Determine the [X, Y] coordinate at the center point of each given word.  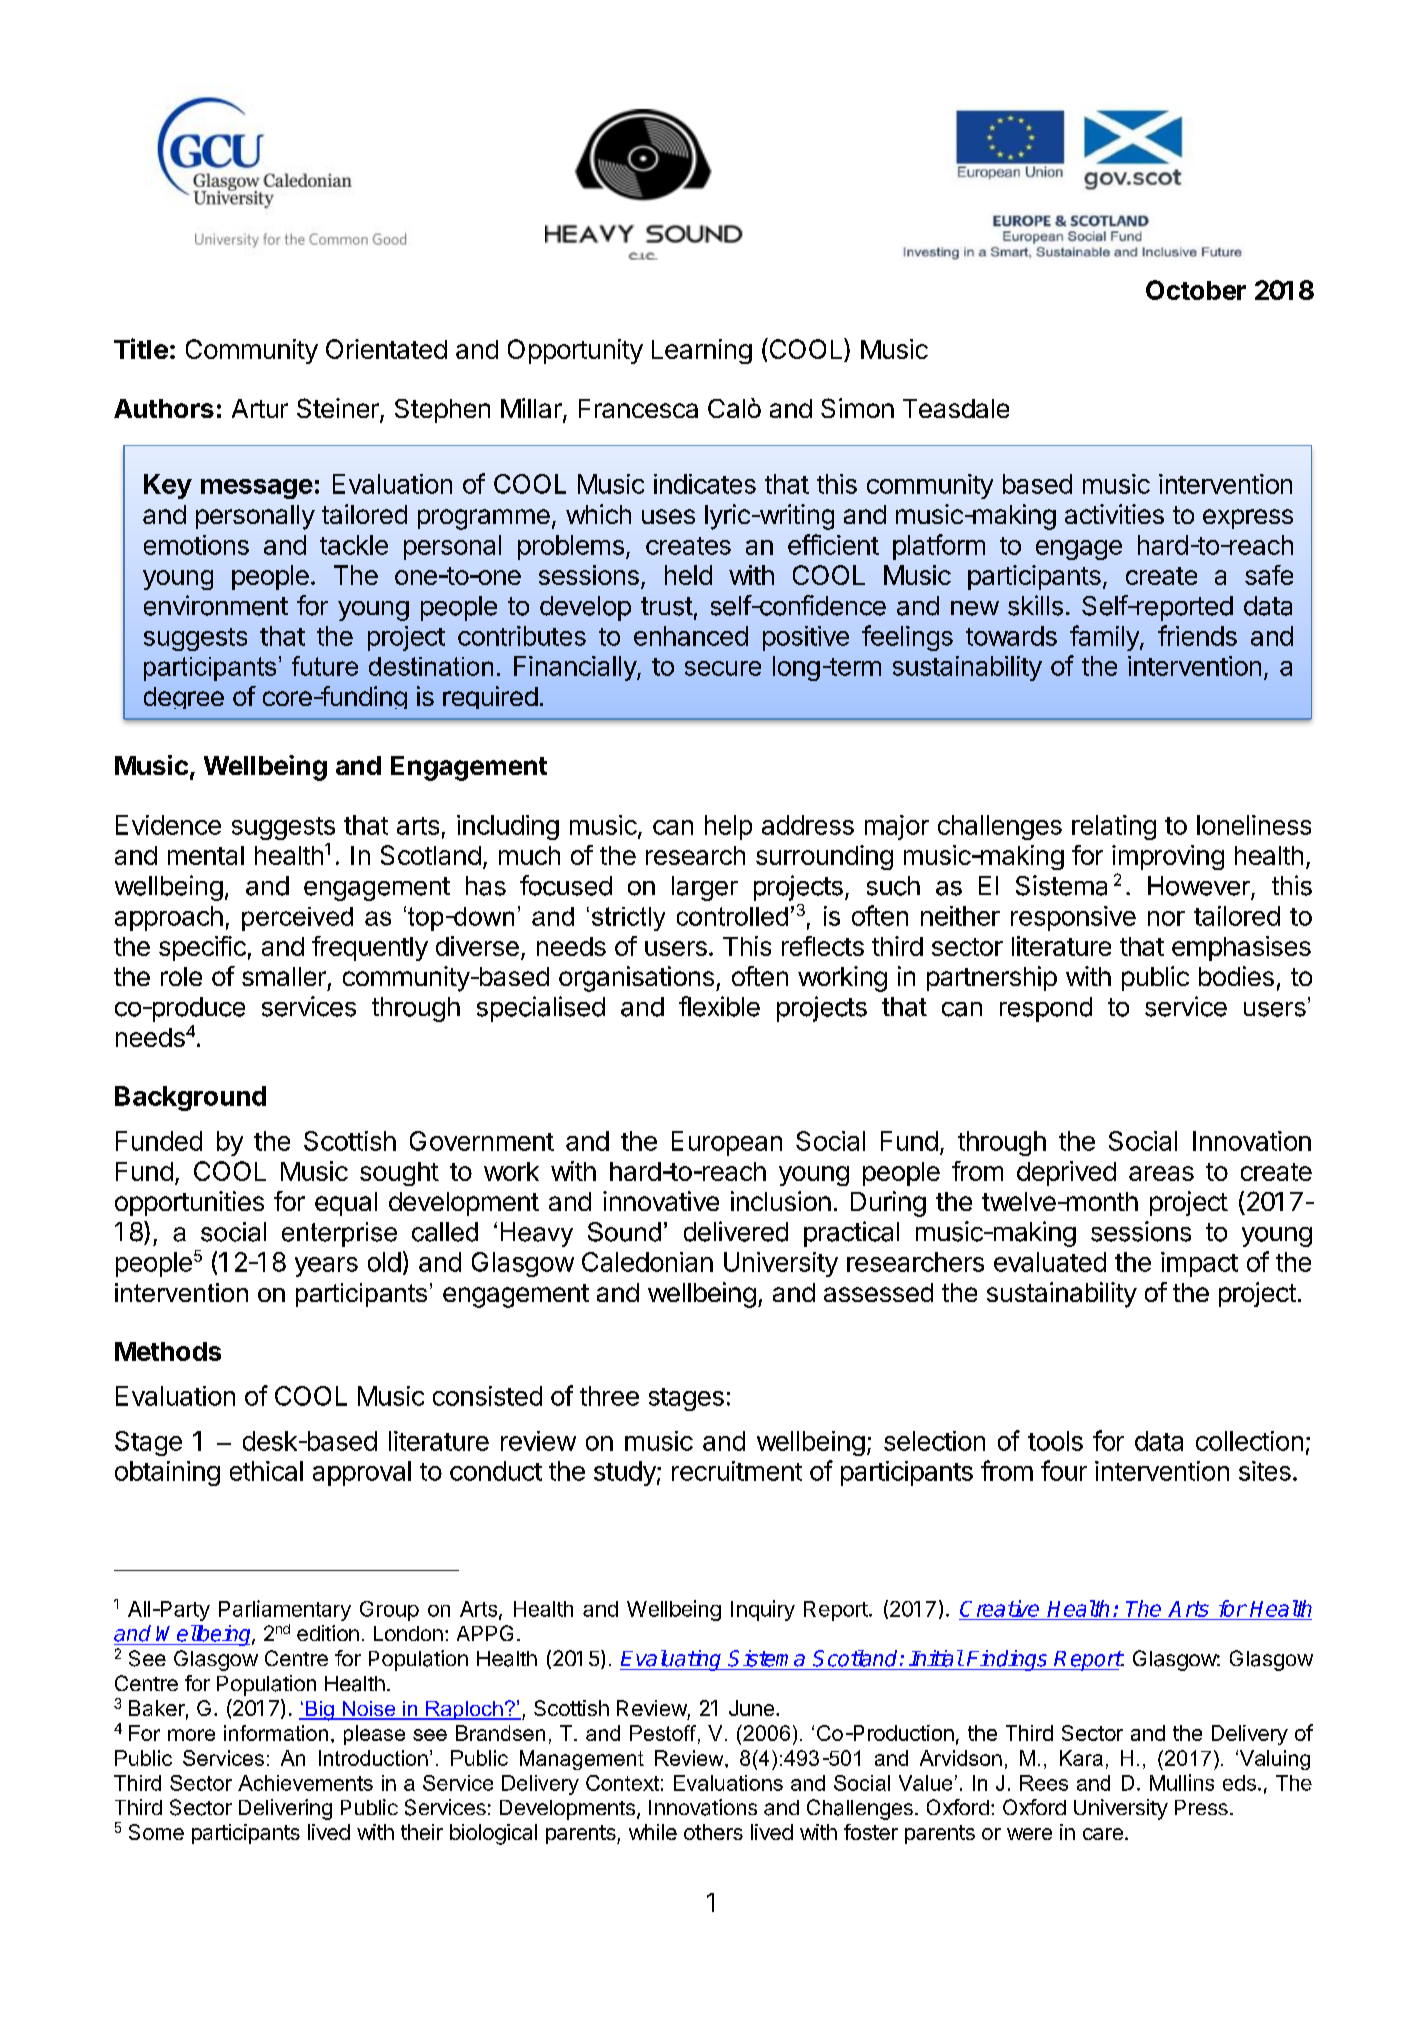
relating [1114, 827]
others [713, 1832]
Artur [260, 408]
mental [206, 855]
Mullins [1182, 1782]
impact [1199, 1264]
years [326, 1267]
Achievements [305, 1783]
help [728, 827]
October [1196, 290]
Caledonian [647, 1262]
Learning [702, 351]
